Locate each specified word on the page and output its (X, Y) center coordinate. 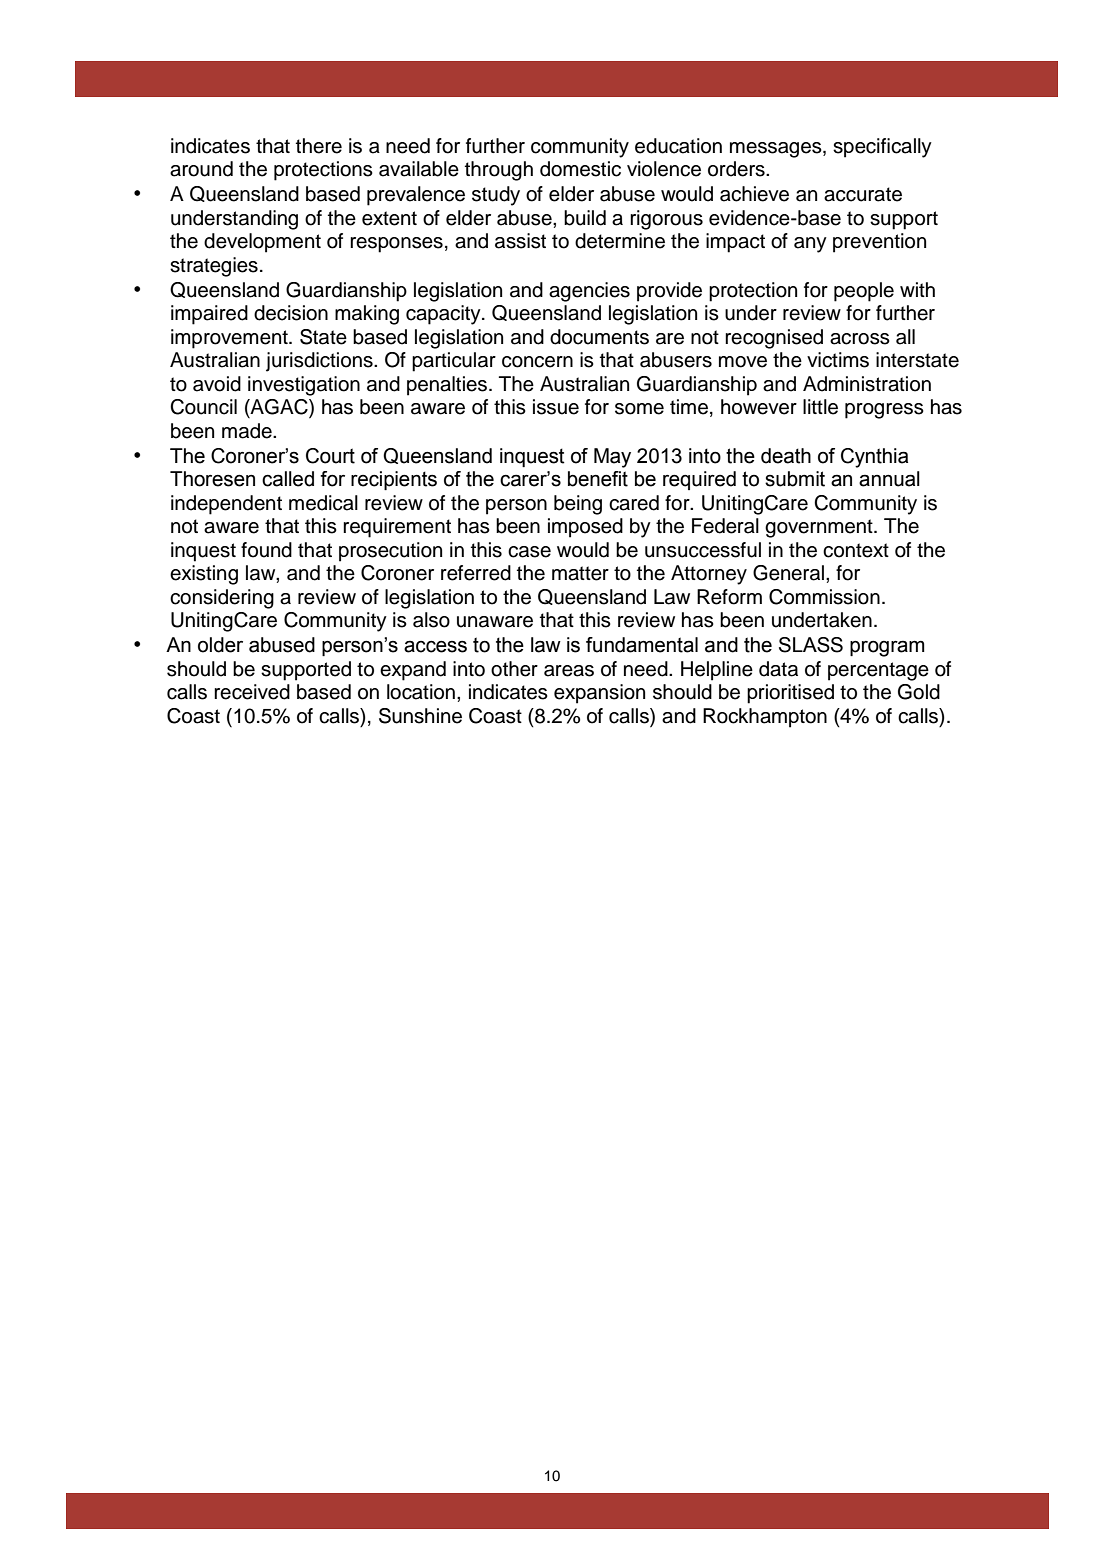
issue (556, 407)
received (252, 692)
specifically (882, 148)
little (820, 407)
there (319, 146)
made (248, 431)
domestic (580, 169)
